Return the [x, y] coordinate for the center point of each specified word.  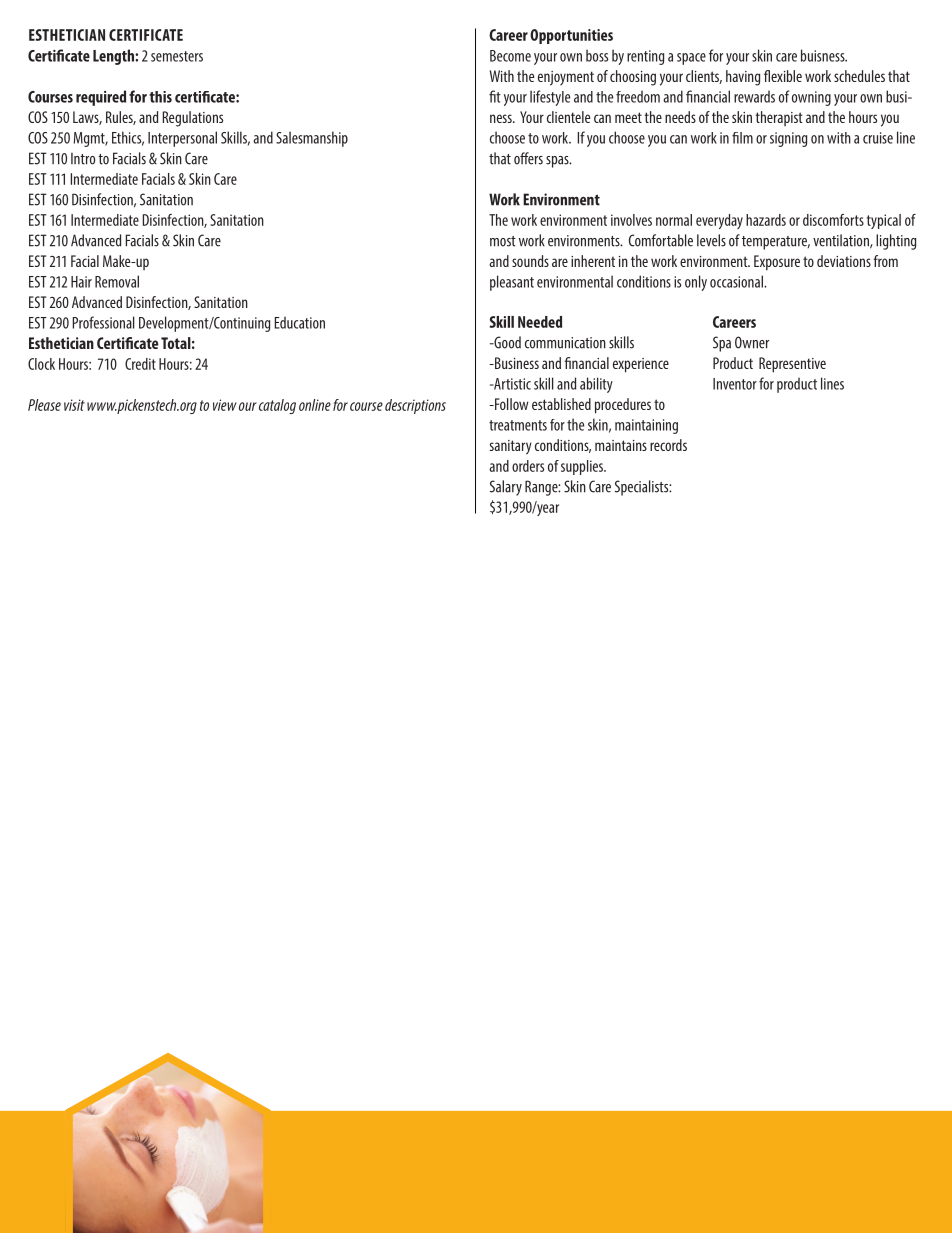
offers [528, 158]
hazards [766, 220]
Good [506, 342]
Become [510, 56]
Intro [83, 159]
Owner [752, 342]
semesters [177, 56]
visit [74, 405]
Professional [104, 322]
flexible [783, 76]
